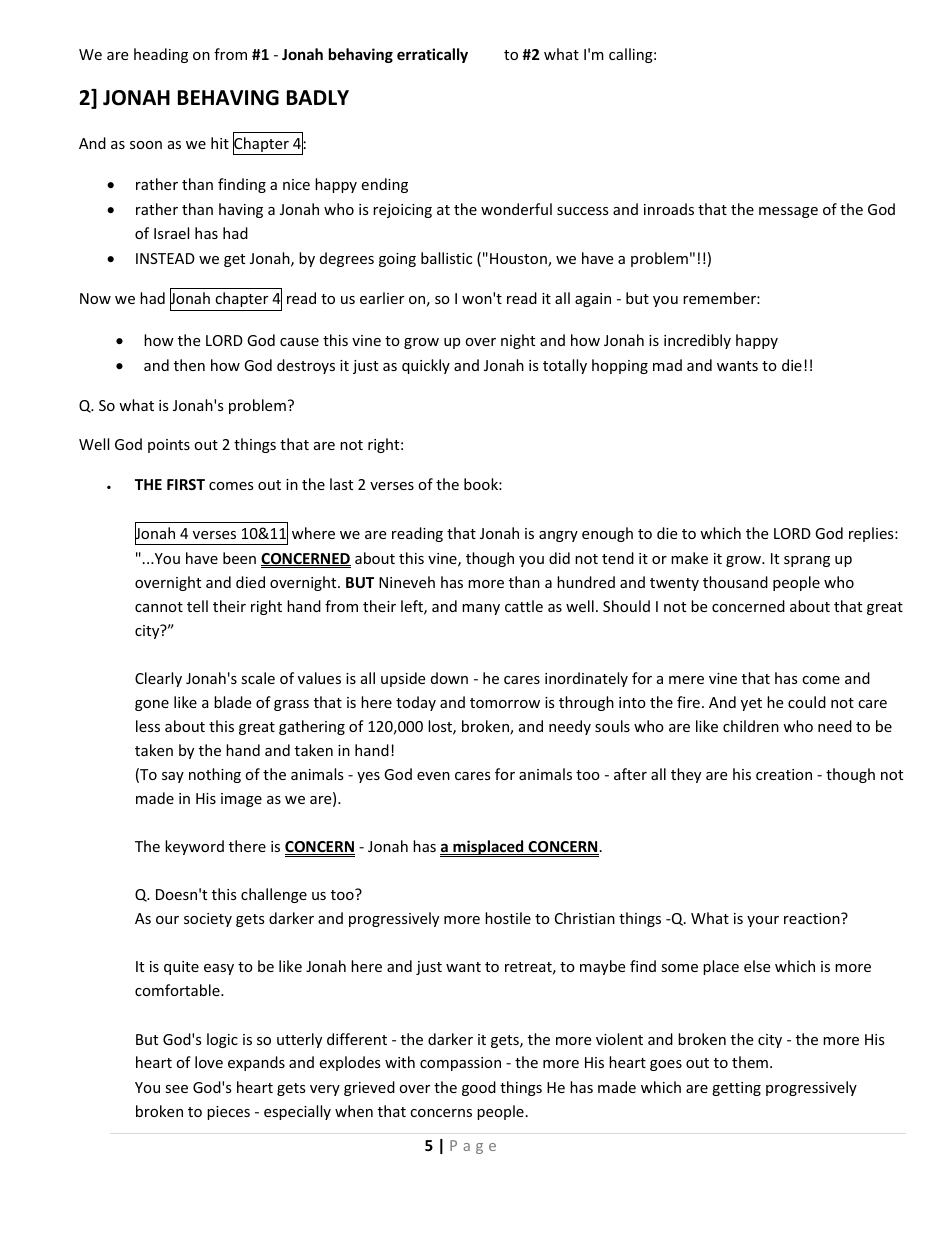 This image has width=952, height=1233. Describe the element at coordinates (735, 582) in the image. I see `thousand` at that location.
